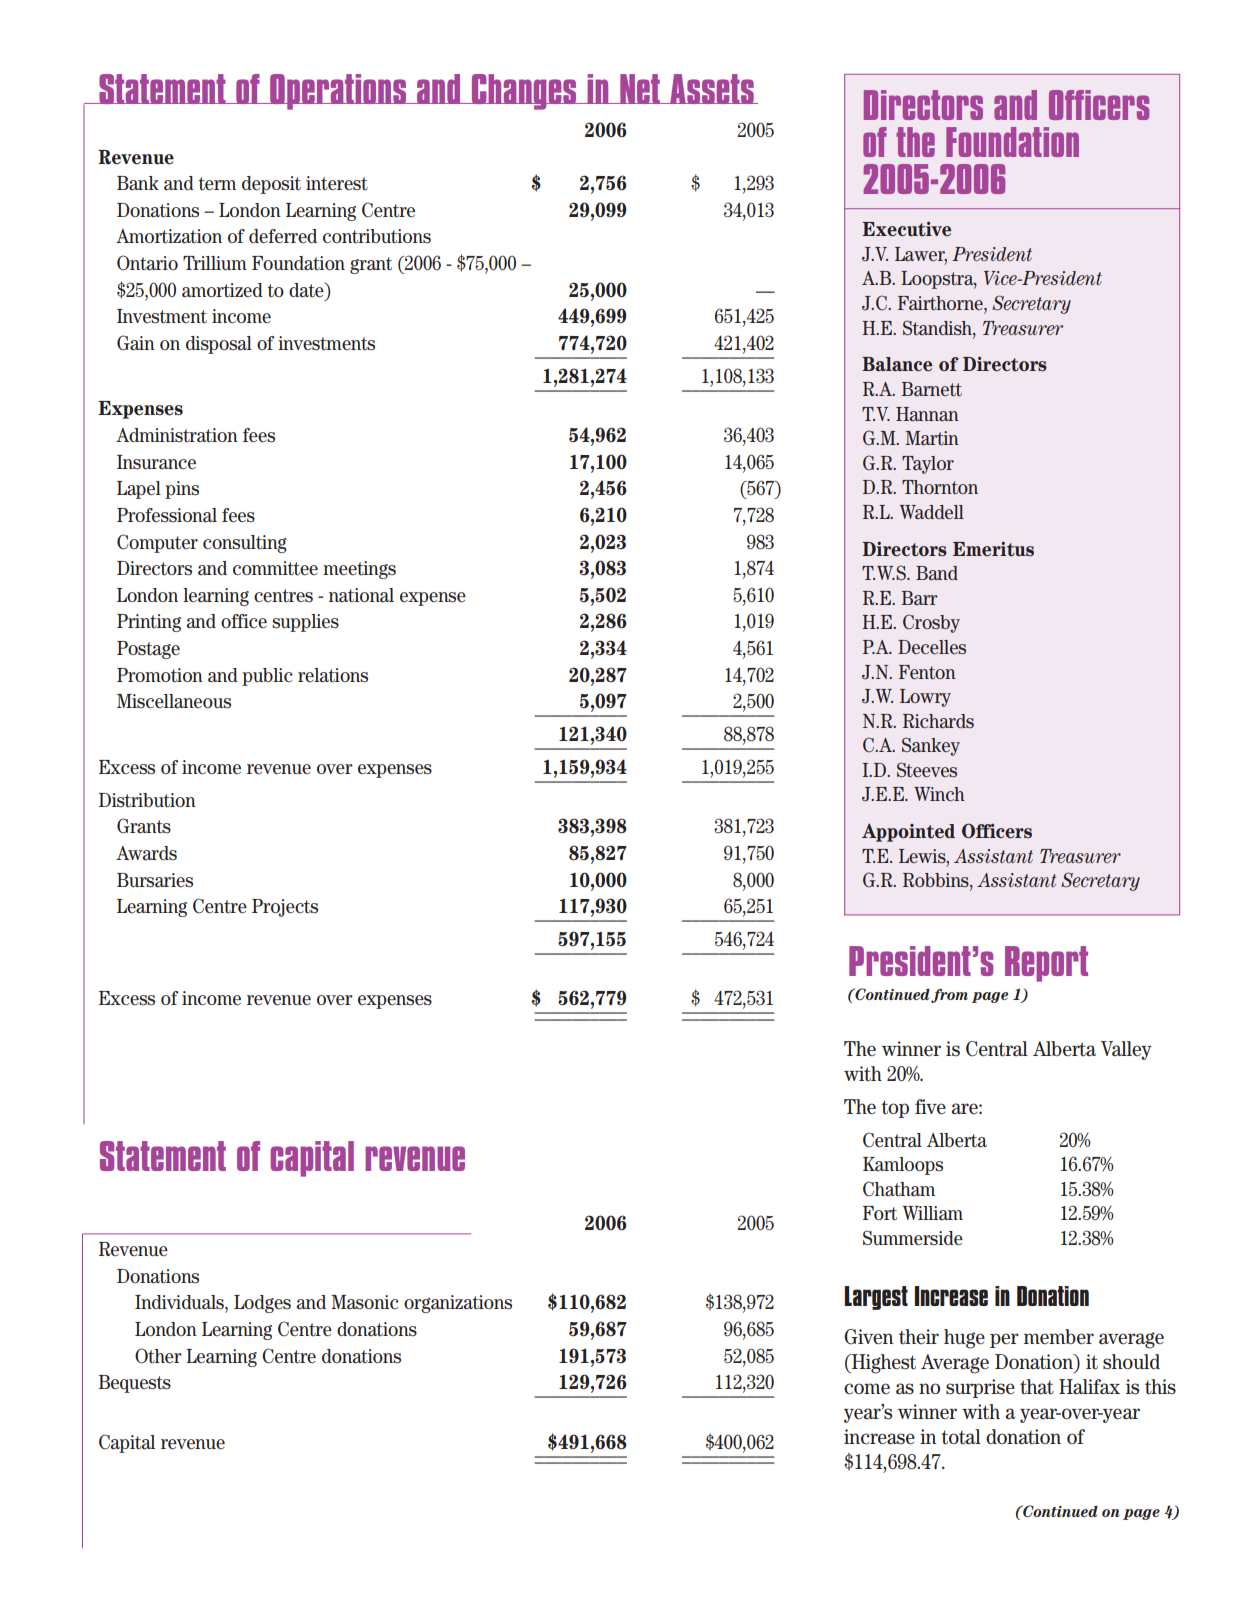 This screenshot has height=1622, width=1254. What do you see at coordinates (458, 1304) in the screenshot?
I see `organizations` at bounding box center [458, 1304].
